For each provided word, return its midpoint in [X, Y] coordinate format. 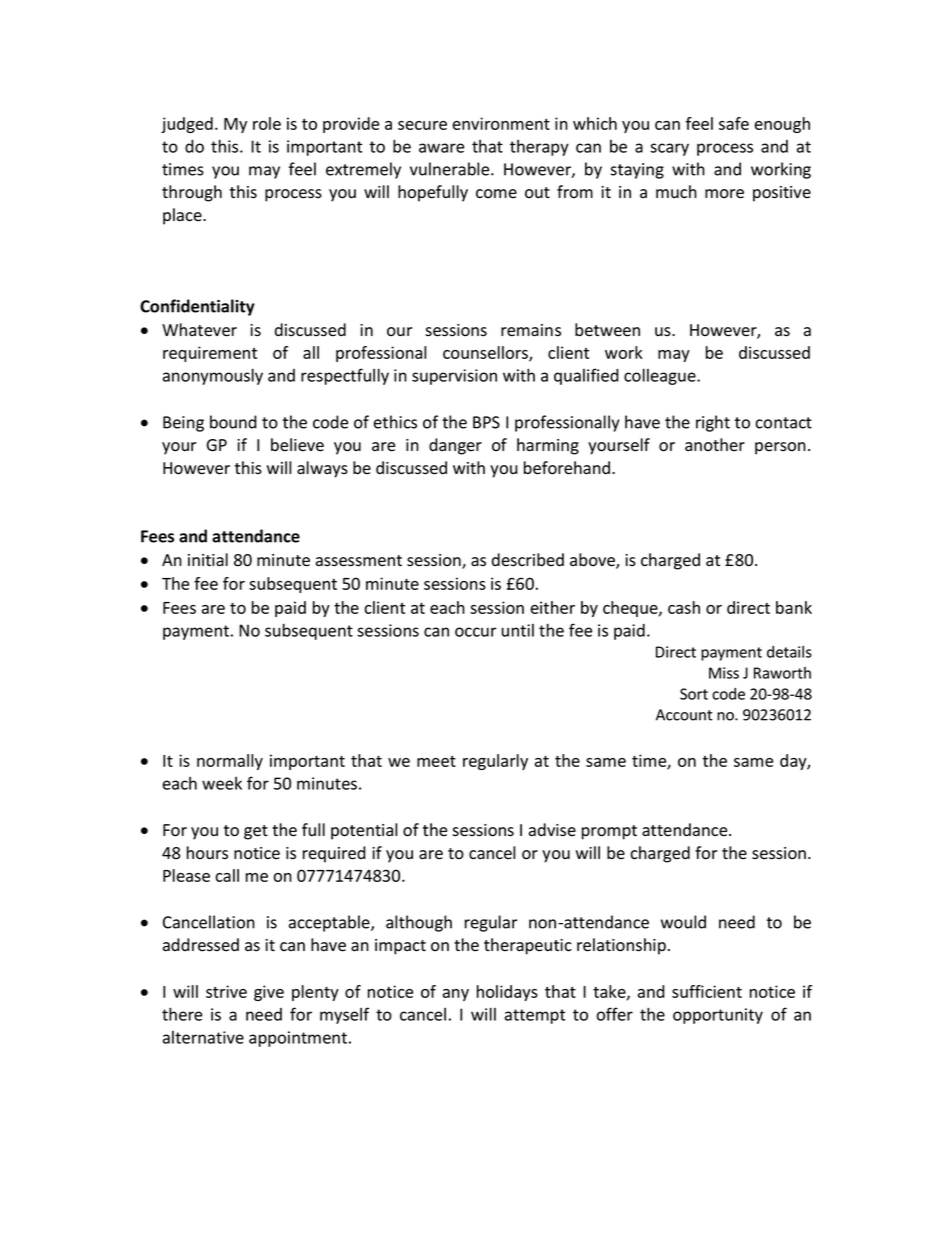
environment [501, 123]
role [267, 123]
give [269, 993]
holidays [507, 993]
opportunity [718, 1016]
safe [734, 123]
